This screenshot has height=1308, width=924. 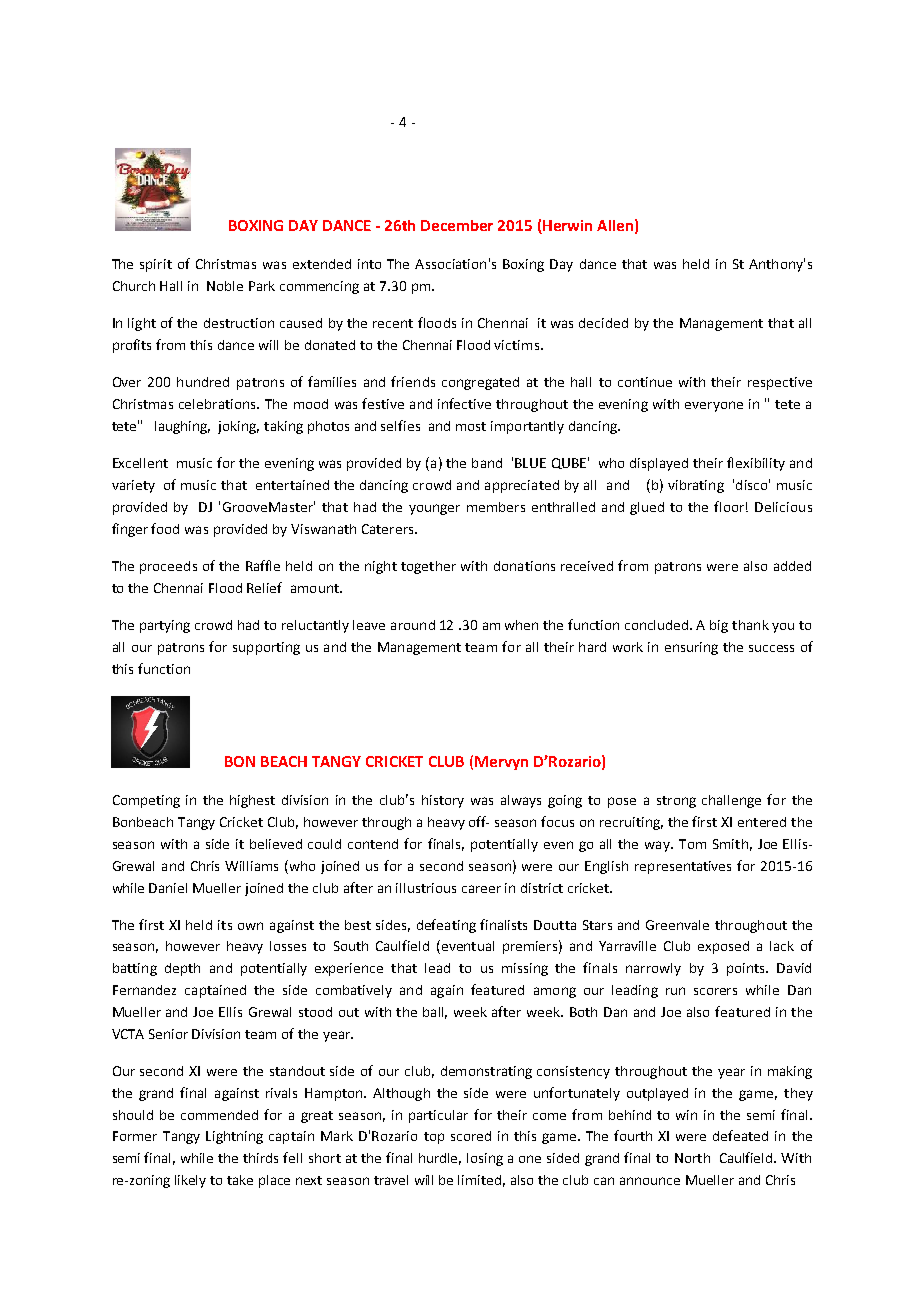 What do you see at coordinates (525, 969) in the screenshot?
I see `missing` at bounding box center [525, 969].
